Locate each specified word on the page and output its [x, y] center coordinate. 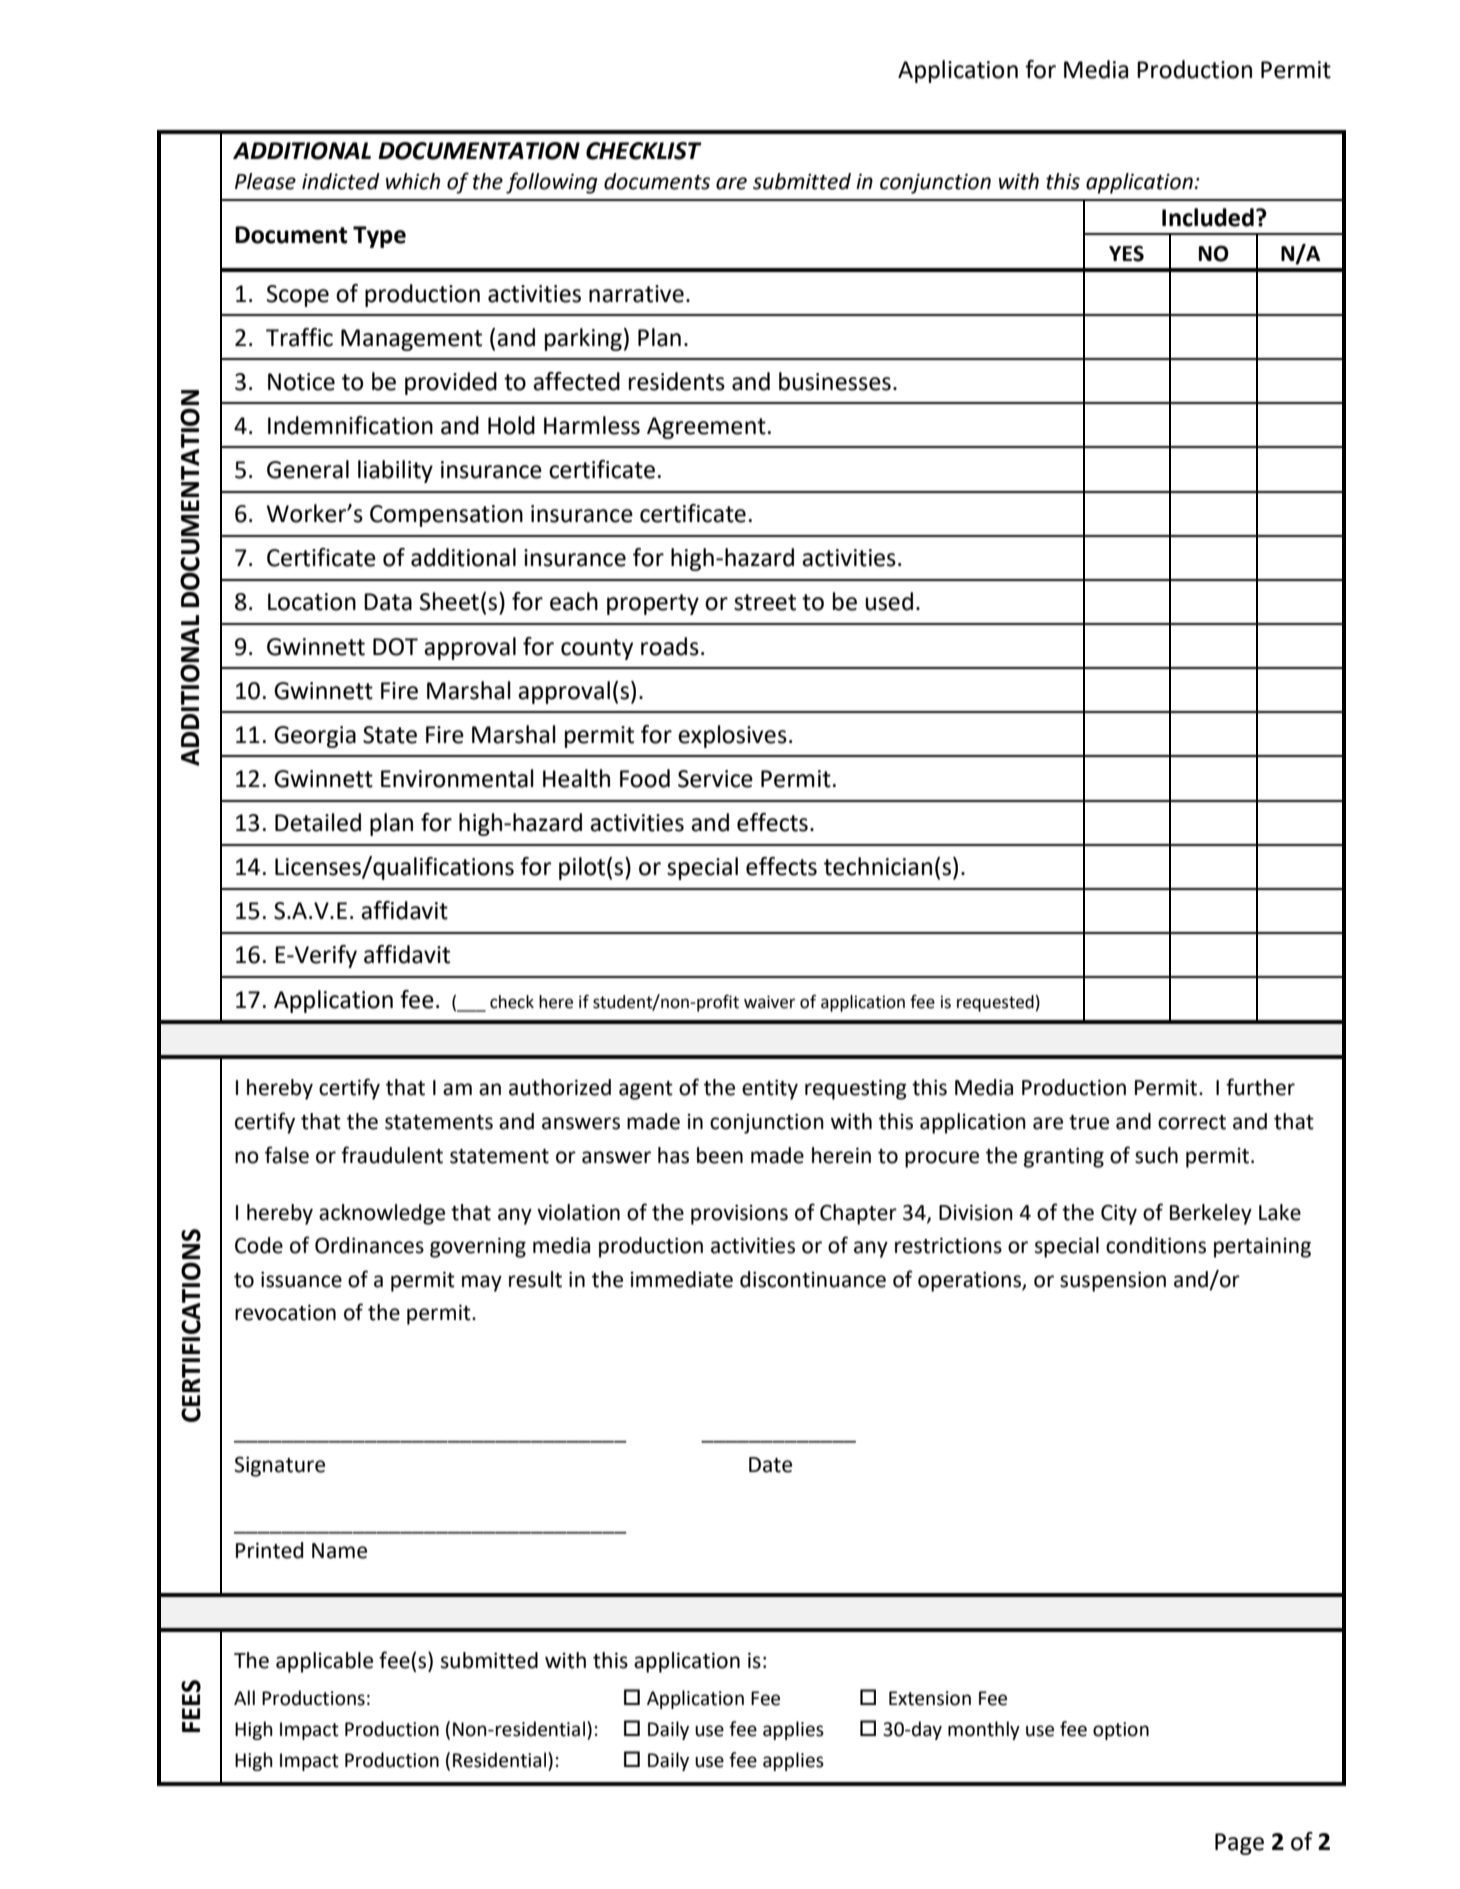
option [1121, 1731]
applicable [324, 1662]
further [1260, 1087]
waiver [769, 1002]
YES [1126, 253]
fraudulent [392, 1155]
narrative [636, 294]
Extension [930, 1698]
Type [379, 237]
